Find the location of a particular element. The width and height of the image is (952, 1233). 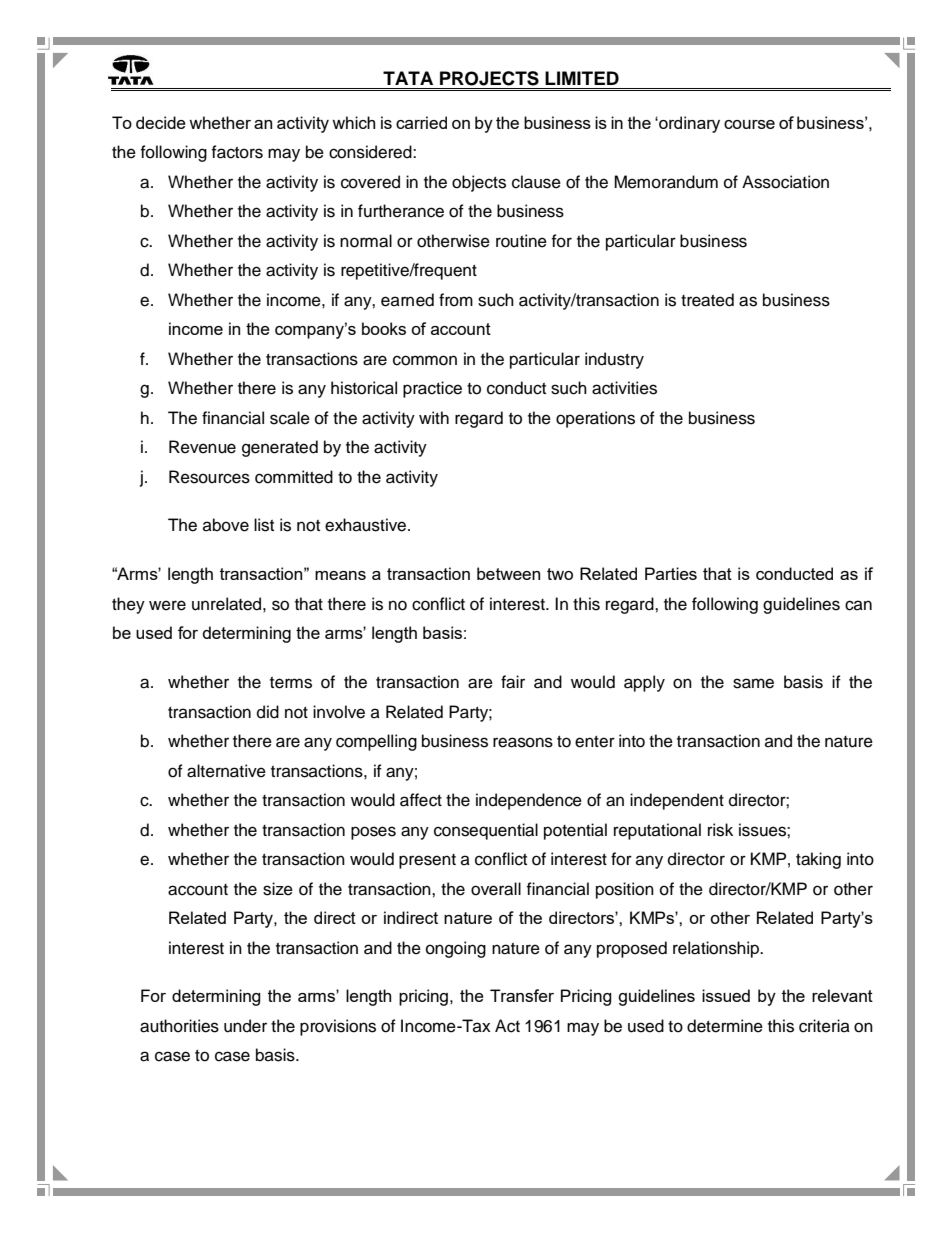

independence is located at coordinates (529, 801).
